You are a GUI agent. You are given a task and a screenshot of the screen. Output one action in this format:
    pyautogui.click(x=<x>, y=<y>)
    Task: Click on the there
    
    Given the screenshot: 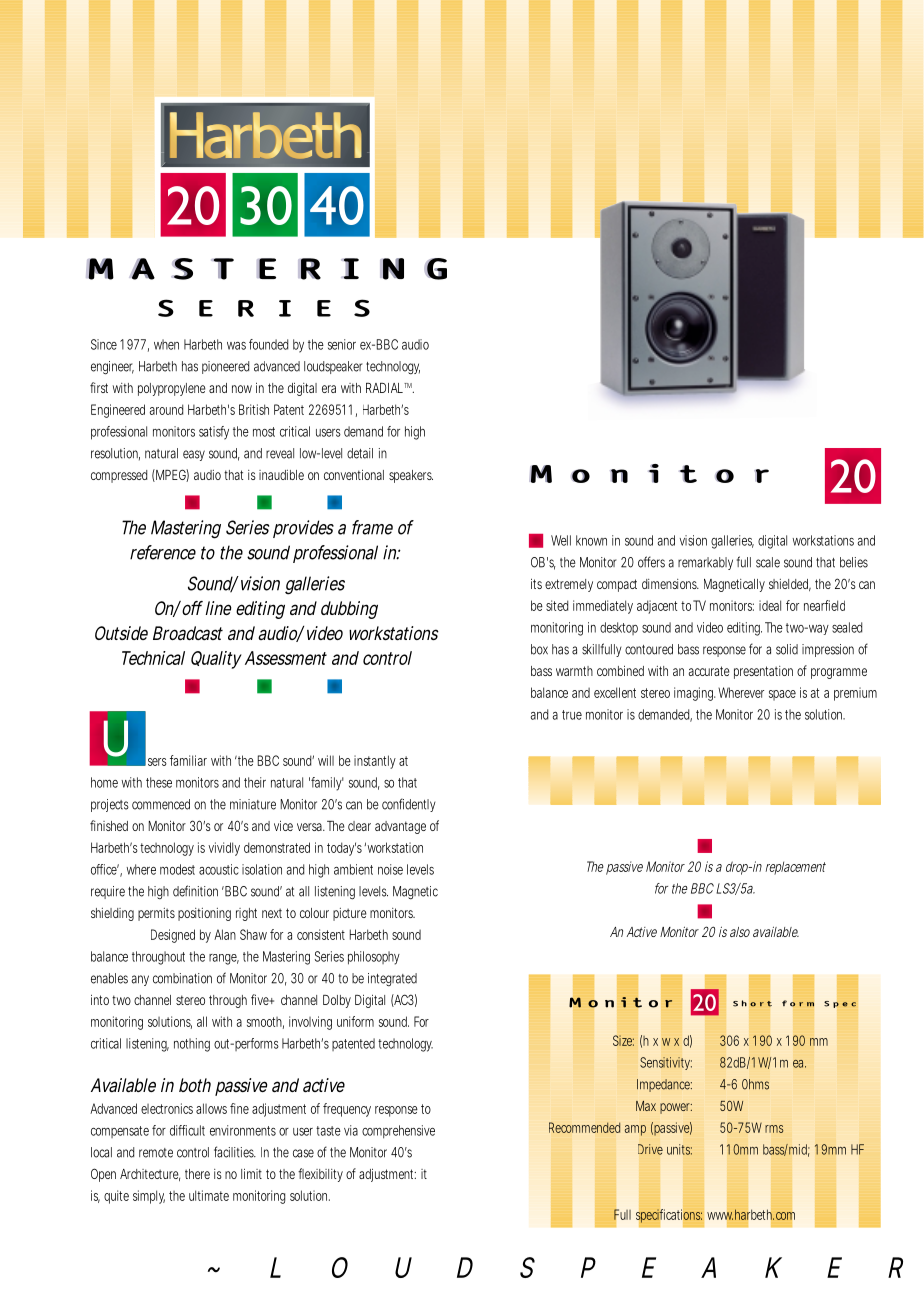 What is the action you would take?
    pyautogui.click(x=197, y=1174)
